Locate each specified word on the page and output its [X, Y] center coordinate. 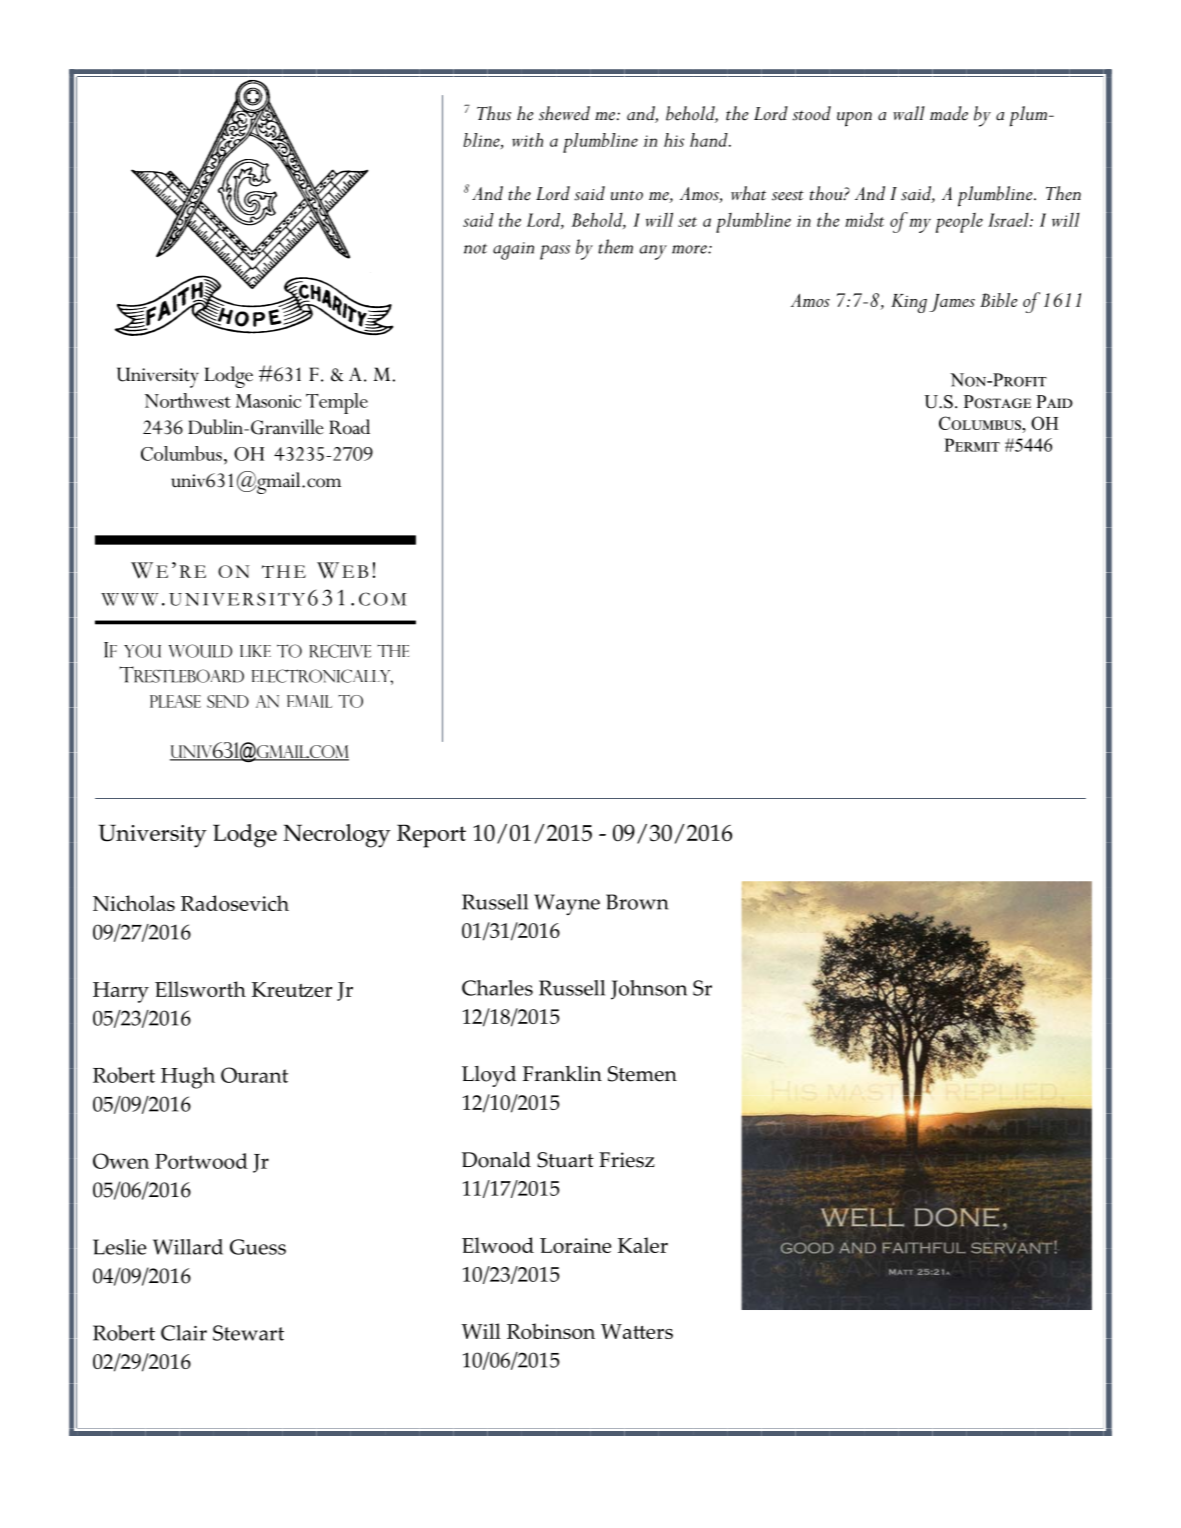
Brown [637, 902]
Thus [494, 113]
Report [431, 836]
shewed [564, 113]
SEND [228, 701]
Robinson [551, 1331]
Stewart [248, 1333]
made [949, 113]
